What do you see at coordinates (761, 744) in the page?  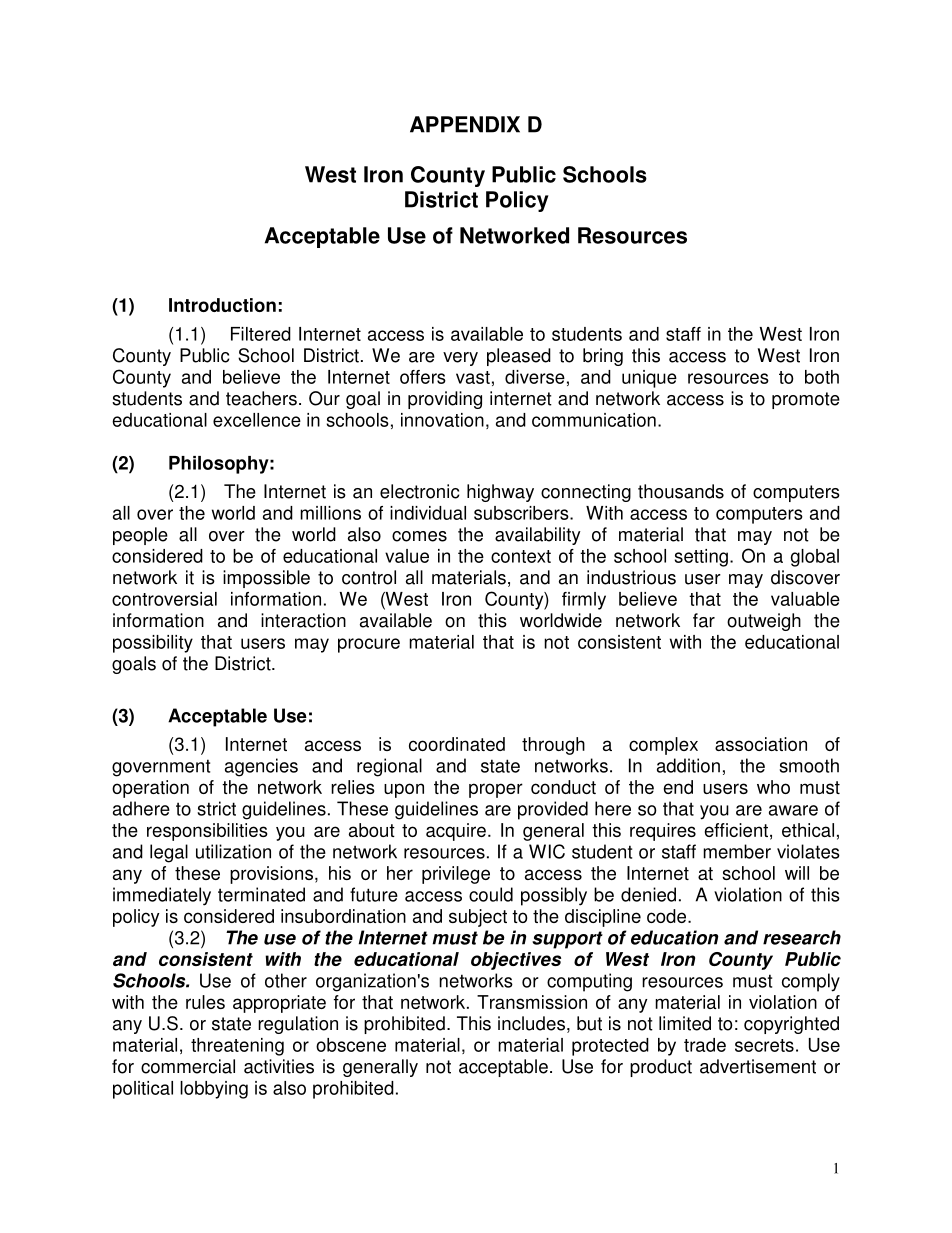 I see `association` at bounding box center [761, 744].
